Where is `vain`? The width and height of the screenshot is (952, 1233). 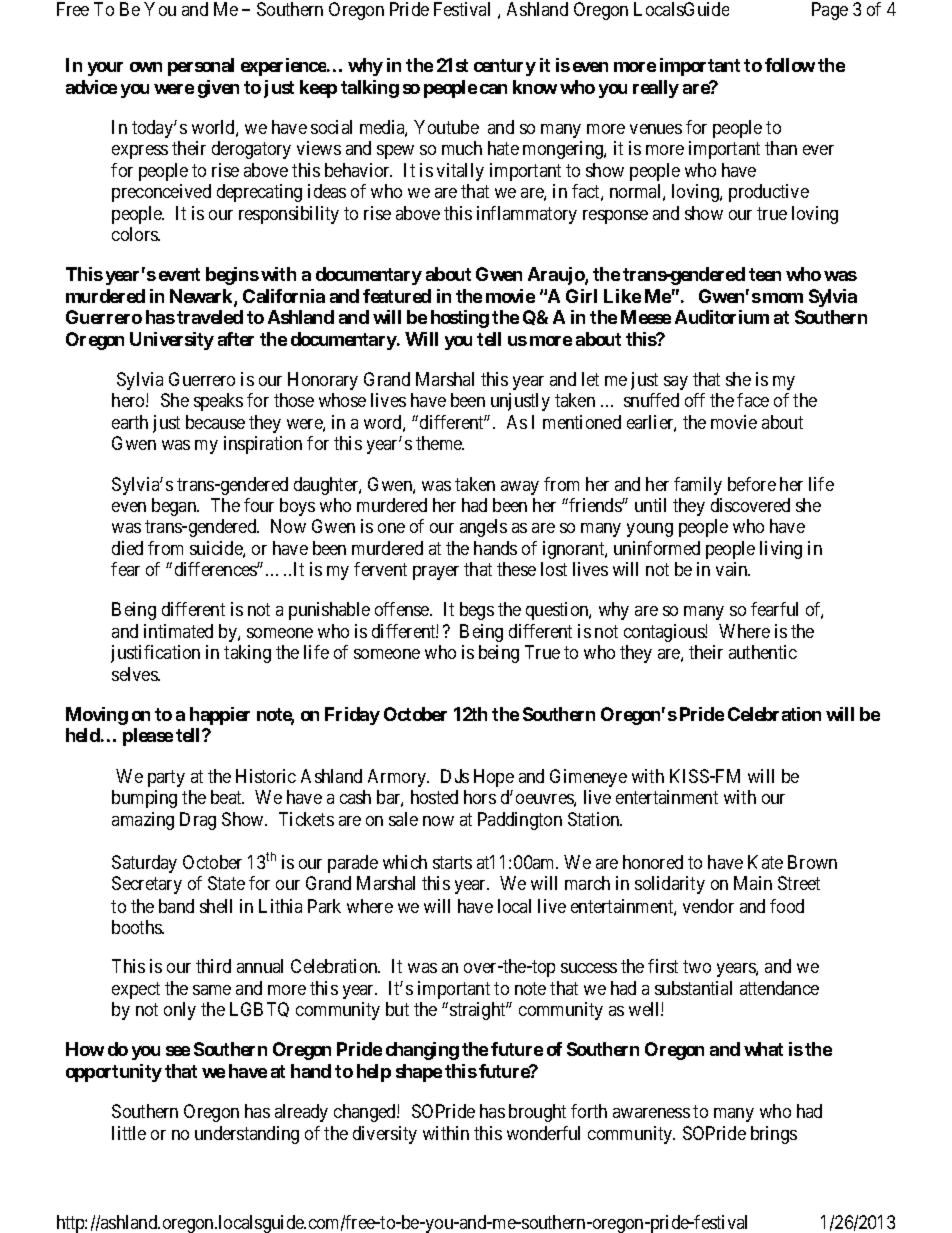
vain is located at coordinates (733, 569).
